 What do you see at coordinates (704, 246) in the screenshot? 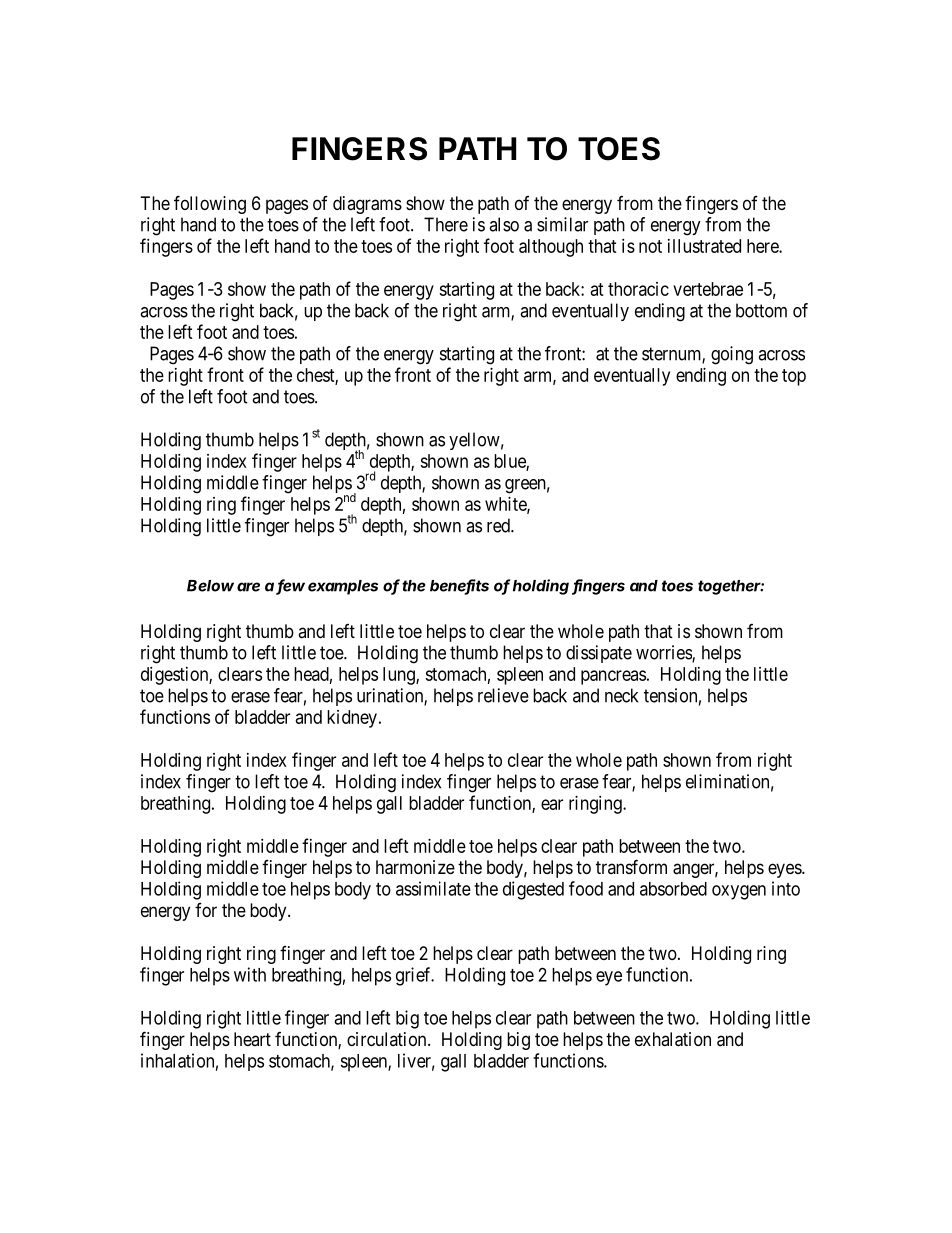
I see `illustrated` at bounding box center [704, 246].
